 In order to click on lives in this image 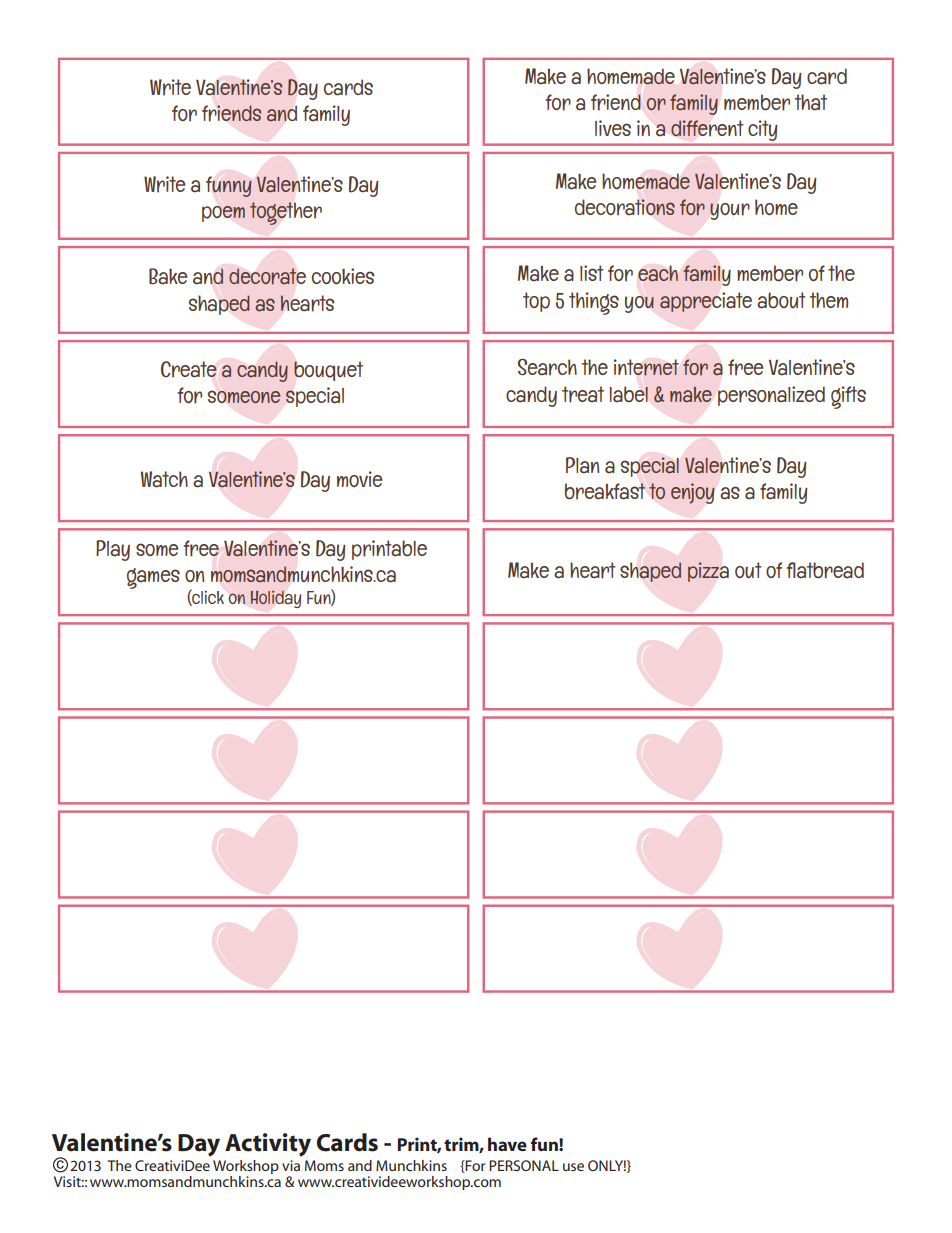, I will do `click(613, 128)`.
